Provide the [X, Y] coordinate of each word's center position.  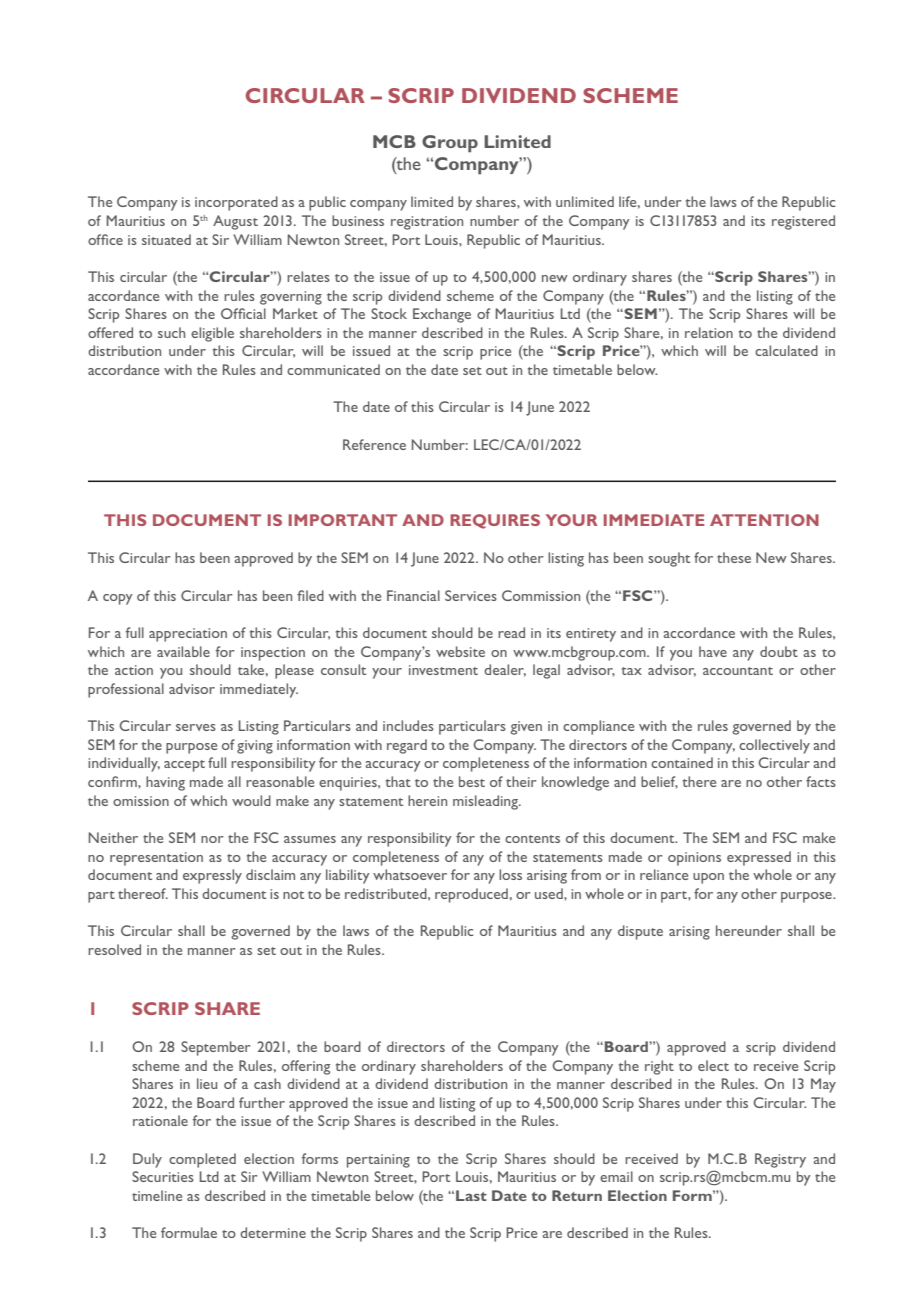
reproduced [471, 895]
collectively [774, 746]
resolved [114, 949]
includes [408, 725]
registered [803, 222]
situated [166, 239]
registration [427, 223]
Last [471, 1195]
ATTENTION [764, 520]
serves [196, 727]
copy [118, 599]
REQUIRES [495, 521]
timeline [157, 1195]
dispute [640, 932]
